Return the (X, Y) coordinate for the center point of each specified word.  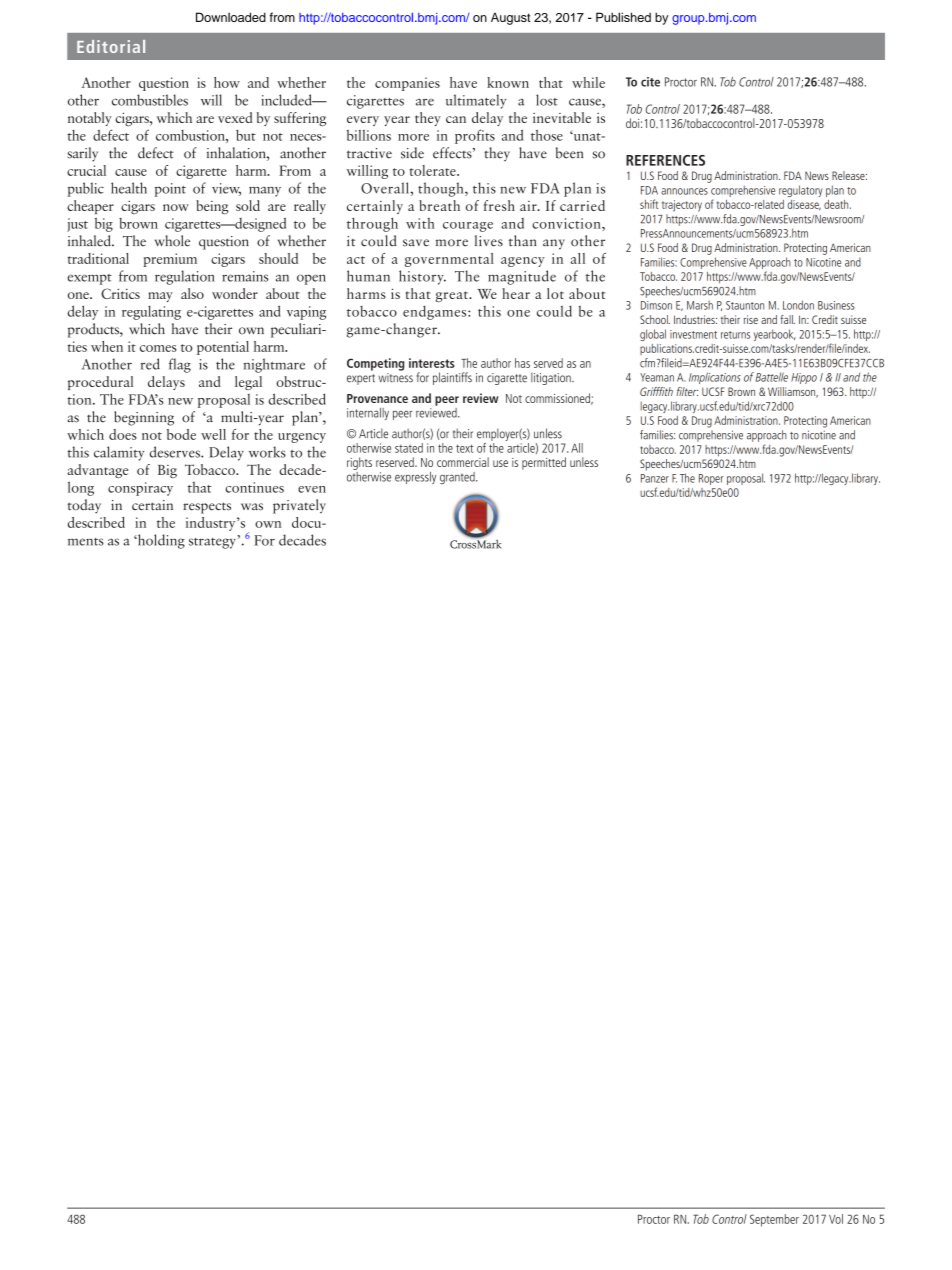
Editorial (111, 46)
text (465, 448)
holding (160, 541)
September (774, 1220)
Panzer (655, 478)
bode (181, 434)
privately (299, 506)
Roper (711, 479)
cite (650, 82)
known (508, 82)
